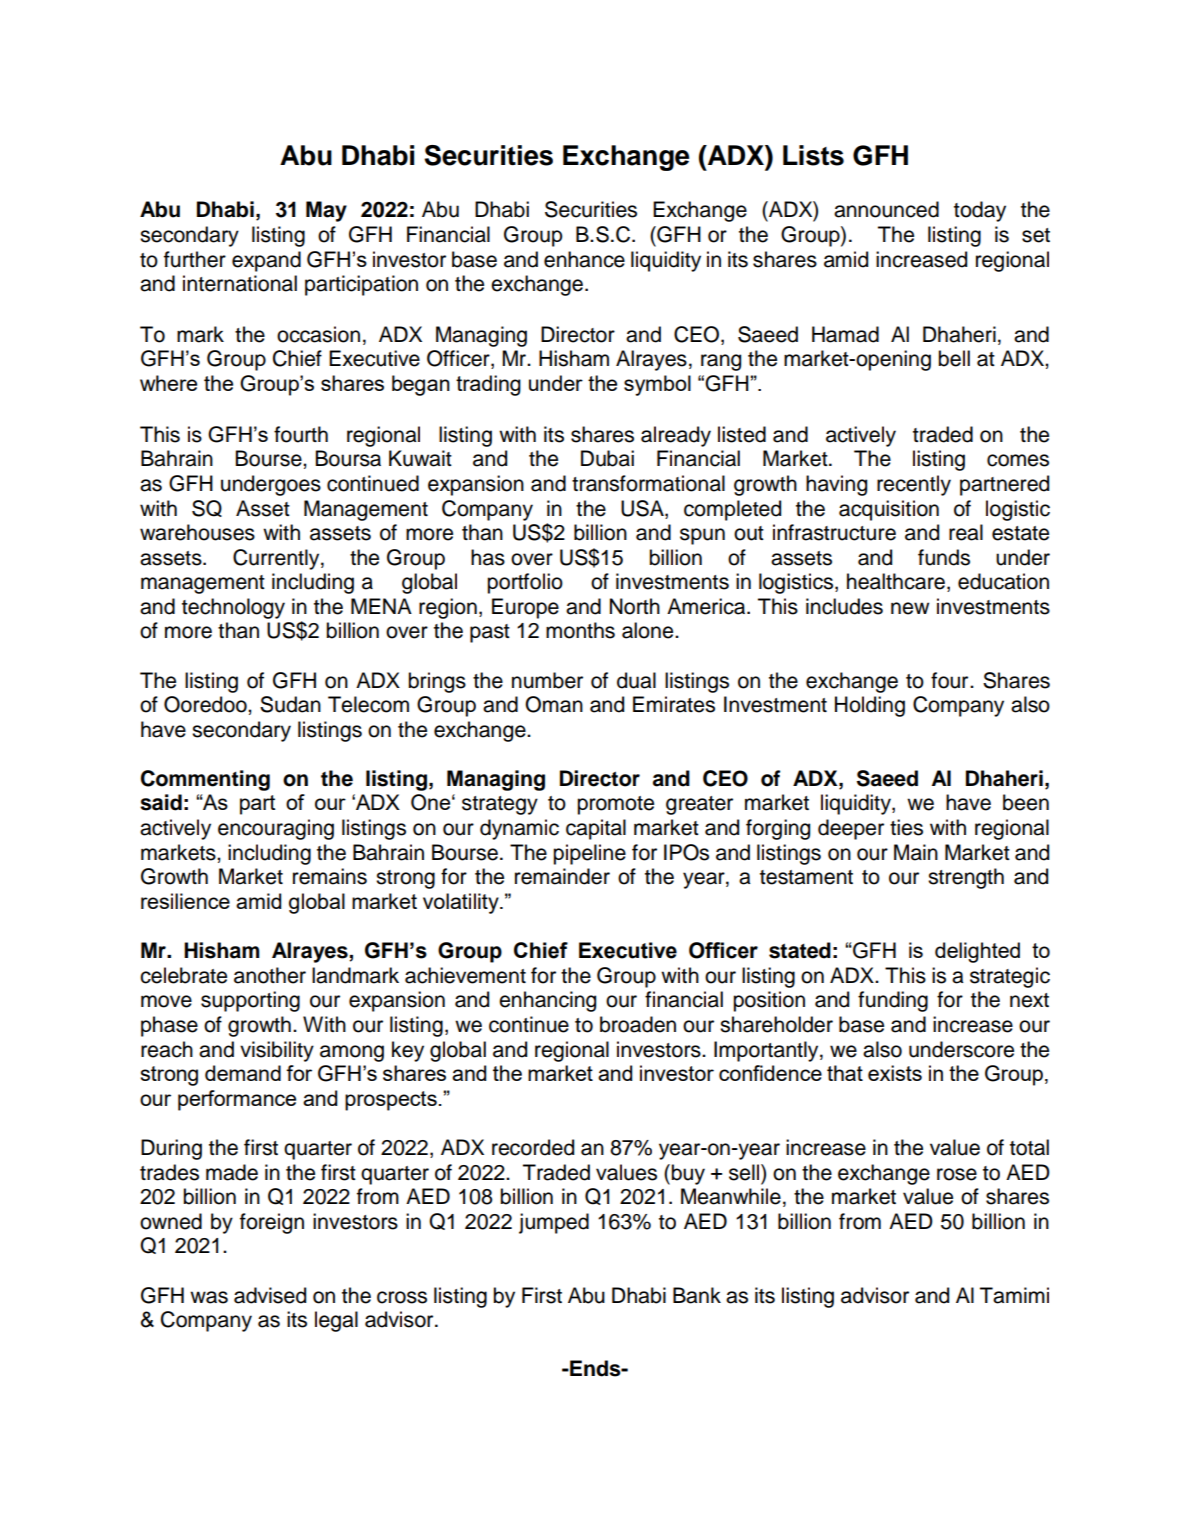 The image size is (1190, 1540). What do you see at coordinates (554, 1223) in the page?
I see `jumped` at bounding box center [554, 1223].
